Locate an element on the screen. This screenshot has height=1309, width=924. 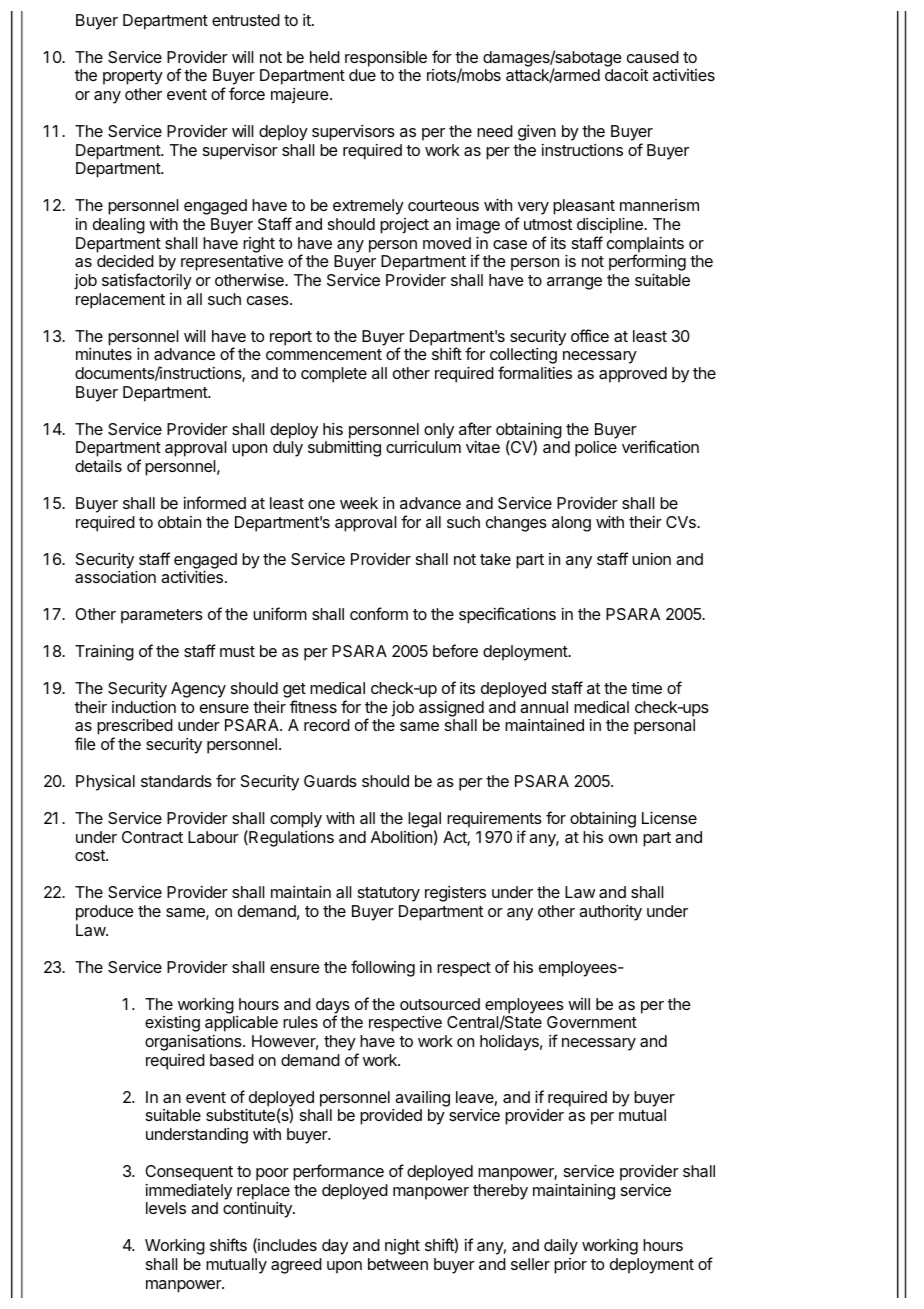
details is located at coordinates (98, 466).
